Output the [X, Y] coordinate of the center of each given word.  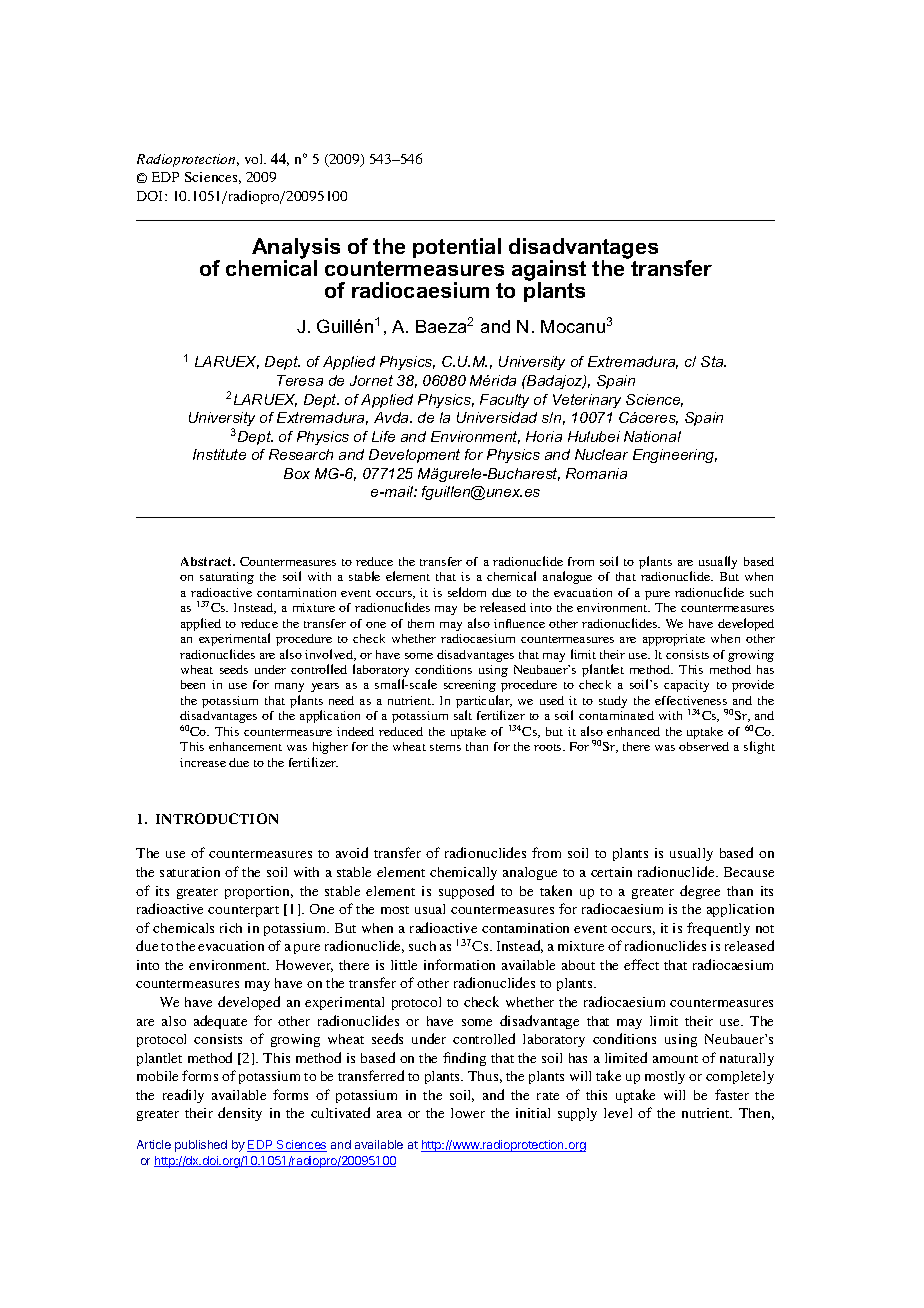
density [240, 1114]
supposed [466, 892]
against [549, 272]
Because [749, 872]
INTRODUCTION [217, 818]
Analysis [296, 250]
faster [732, 1094]
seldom [467, 592]
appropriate [674, 640]
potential [457, 248]
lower [468, 1113]
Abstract [208, 561]
